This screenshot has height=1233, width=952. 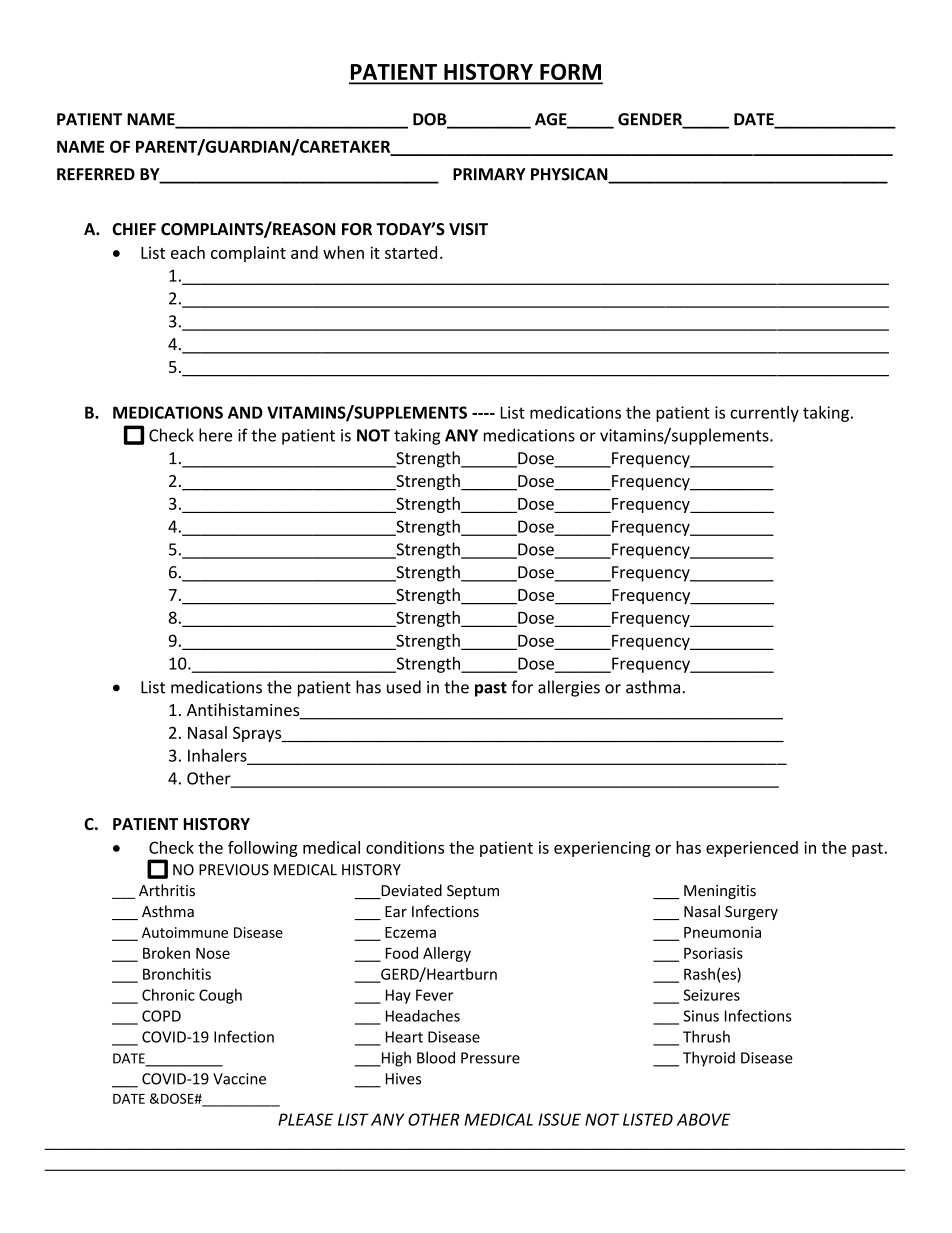 What do you see at coordinates (764, 414) in the screenshot?
I see `currently` at bounding box center [764, 414].
